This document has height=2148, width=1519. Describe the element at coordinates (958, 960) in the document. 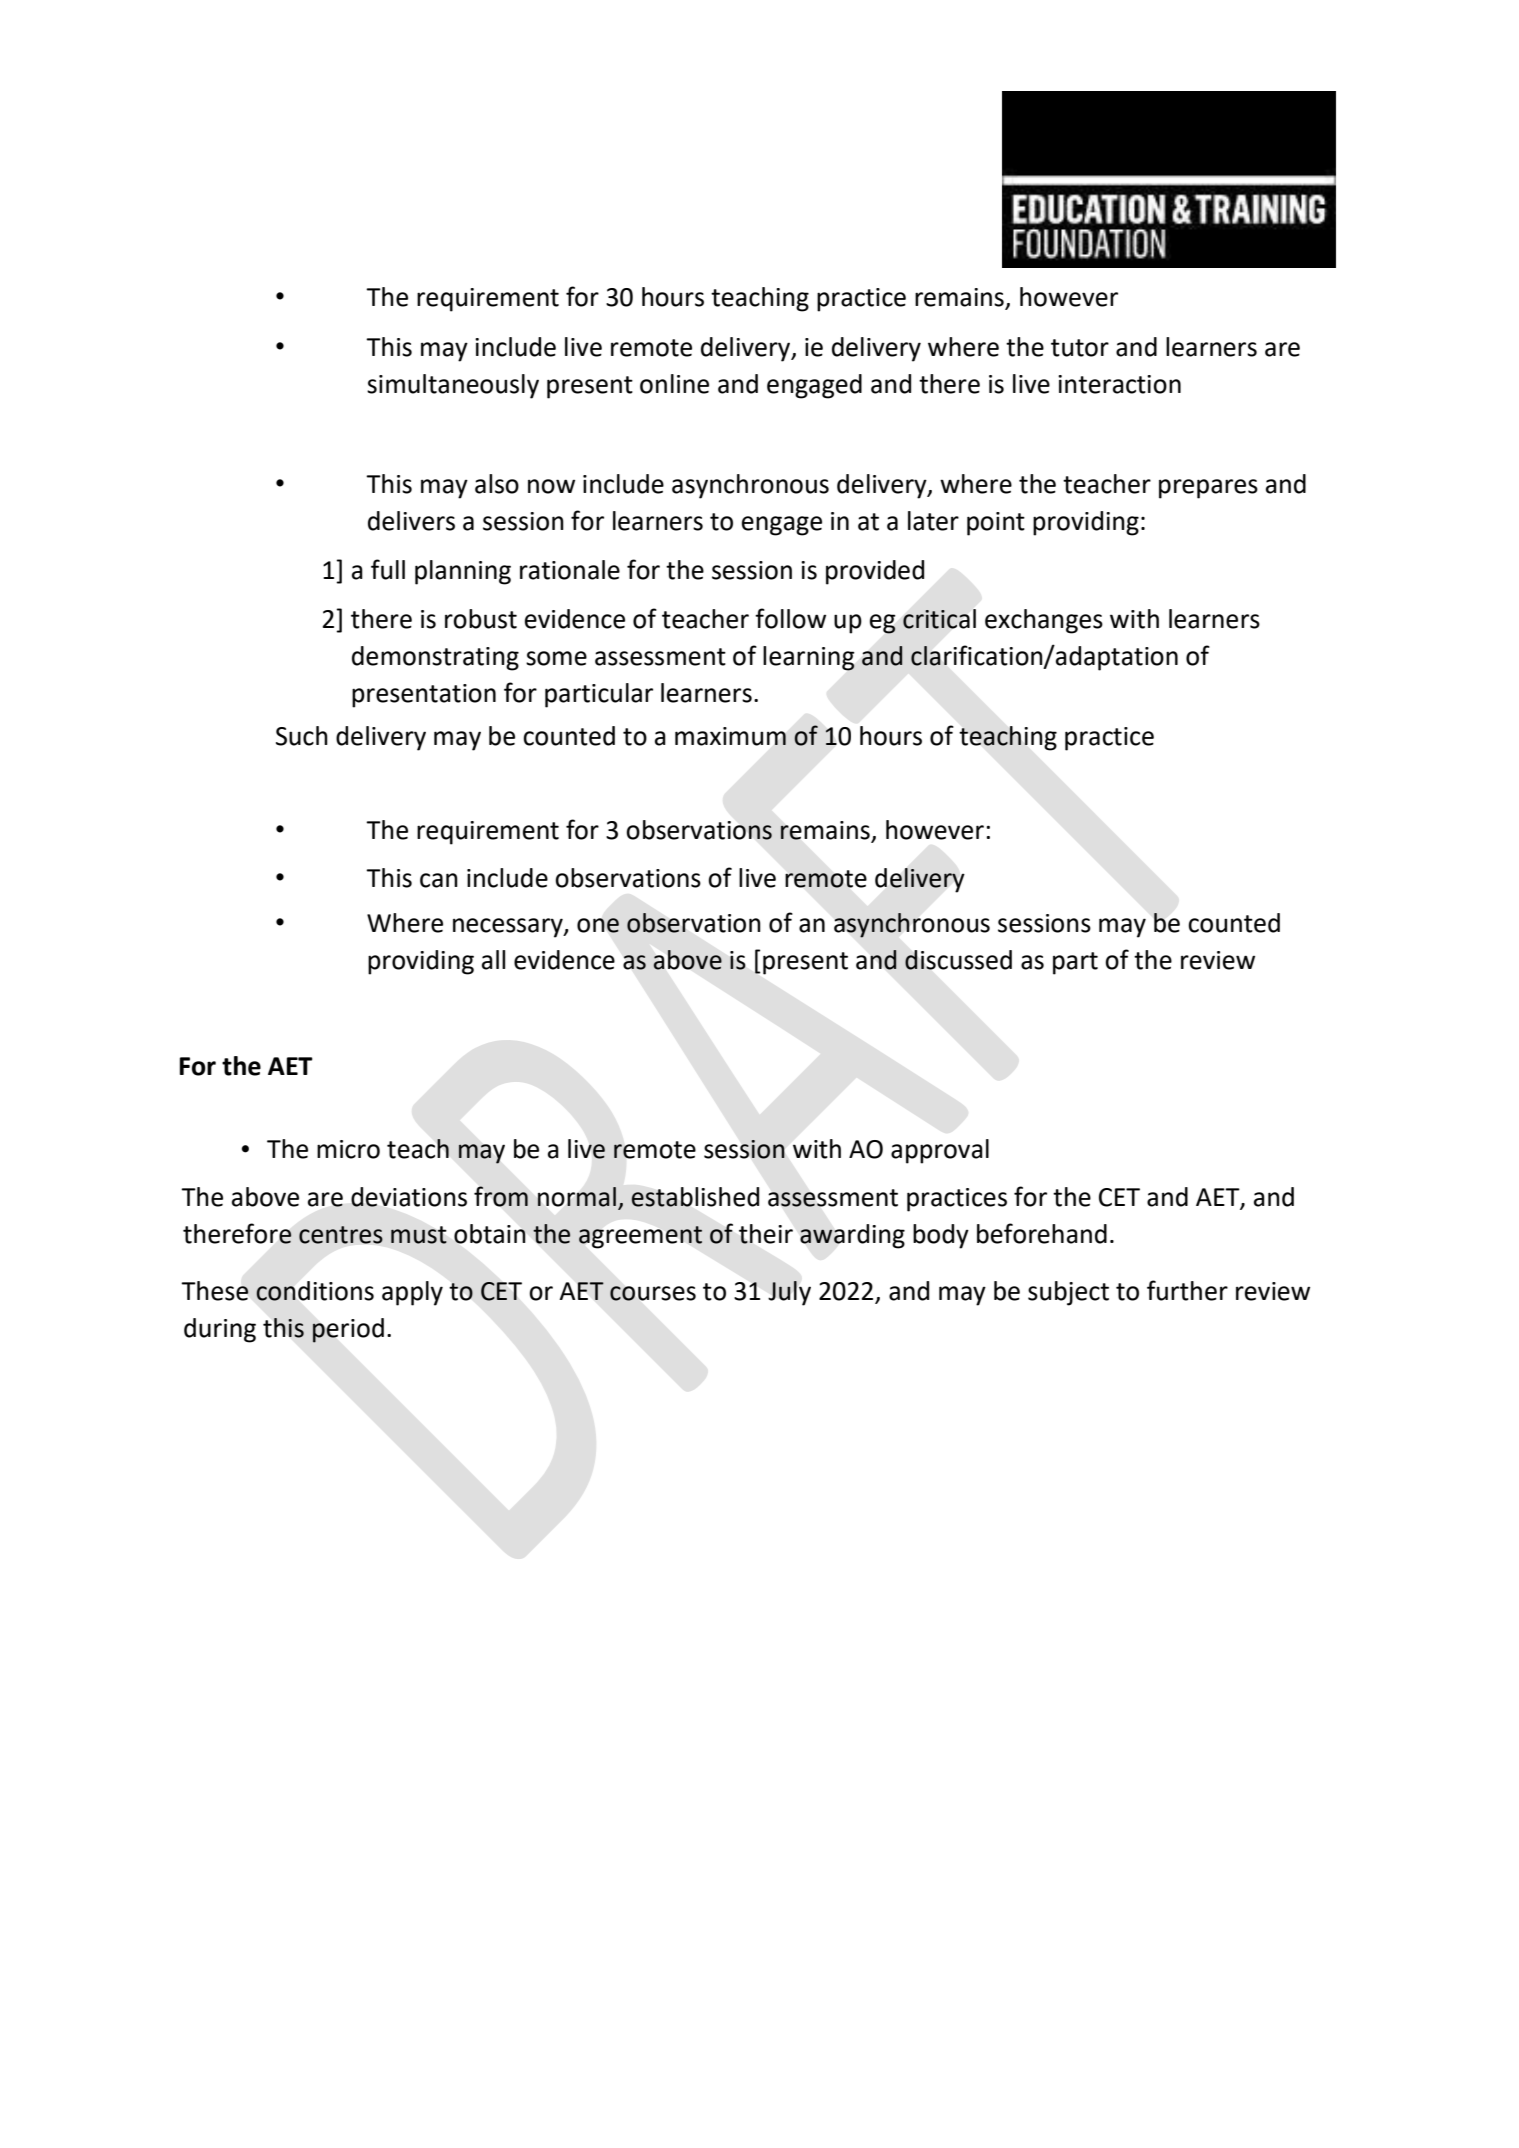

I see `discussed` at that location.
